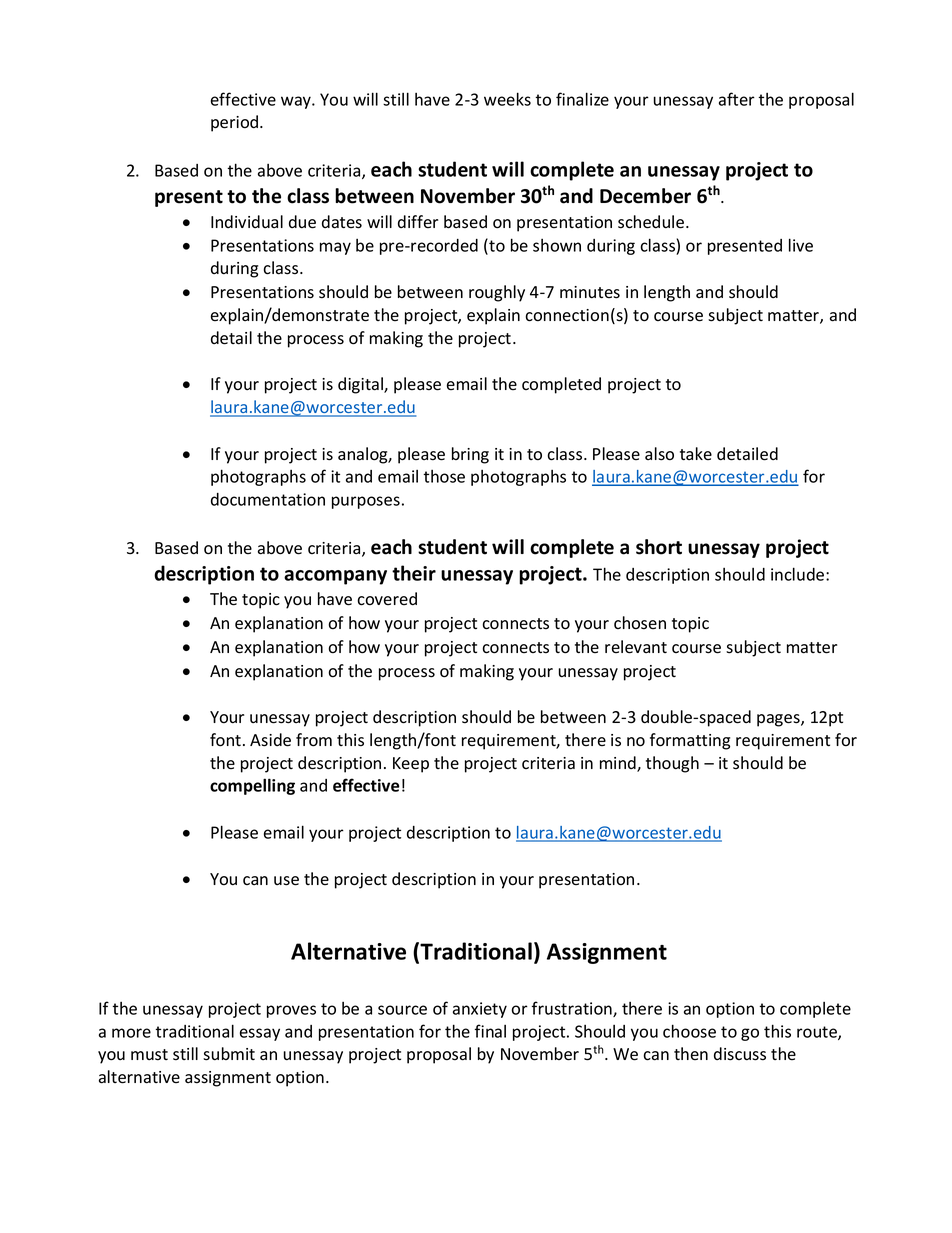 This page has height=1233, width=952. What do you see at coordinates (229, 1054) in the page?
I see `submit` at bounding box center [229, 1054].
